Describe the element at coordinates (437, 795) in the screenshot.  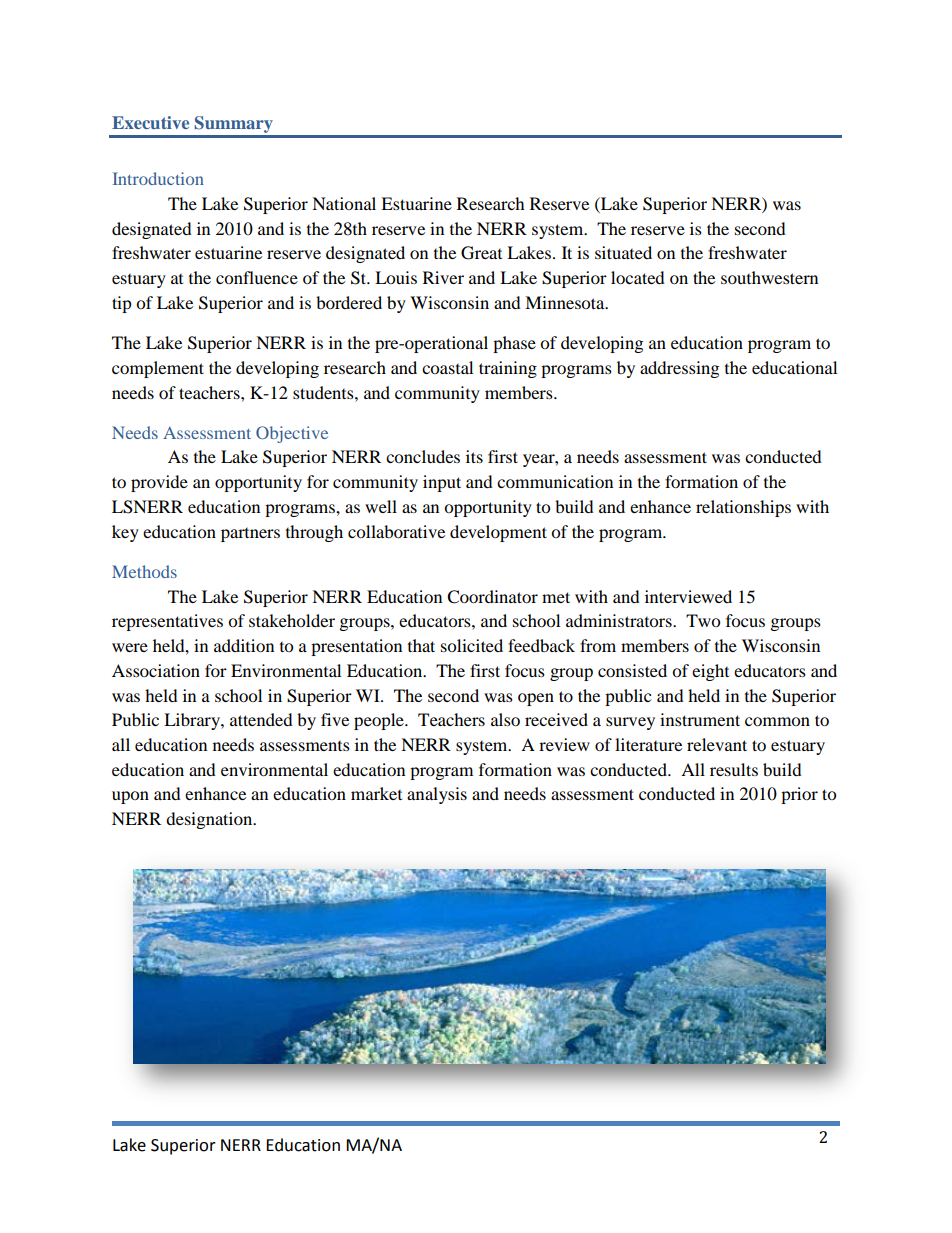
I see `analysis` at that location.
